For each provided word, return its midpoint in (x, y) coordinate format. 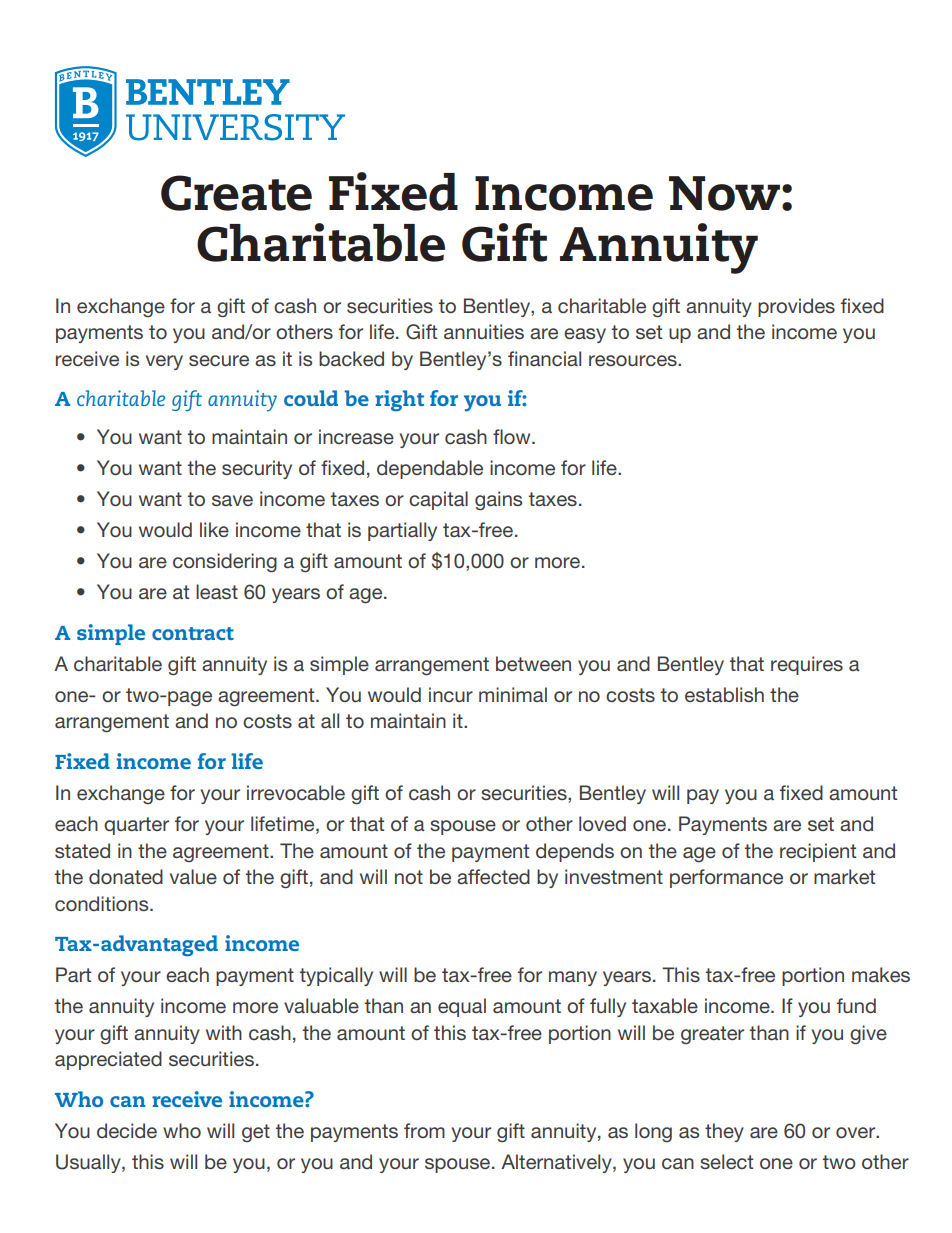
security (257, 469)
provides (796, 307)
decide (127, 1130)
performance (726, 878)
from (424, 1130)
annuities (484, 331)
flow (513, 436)
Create (236, 193)
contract (193, 633)
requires (807, 665)
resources (634, 360)
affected (493, 876)
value (193, 876)
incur (451, 694)
